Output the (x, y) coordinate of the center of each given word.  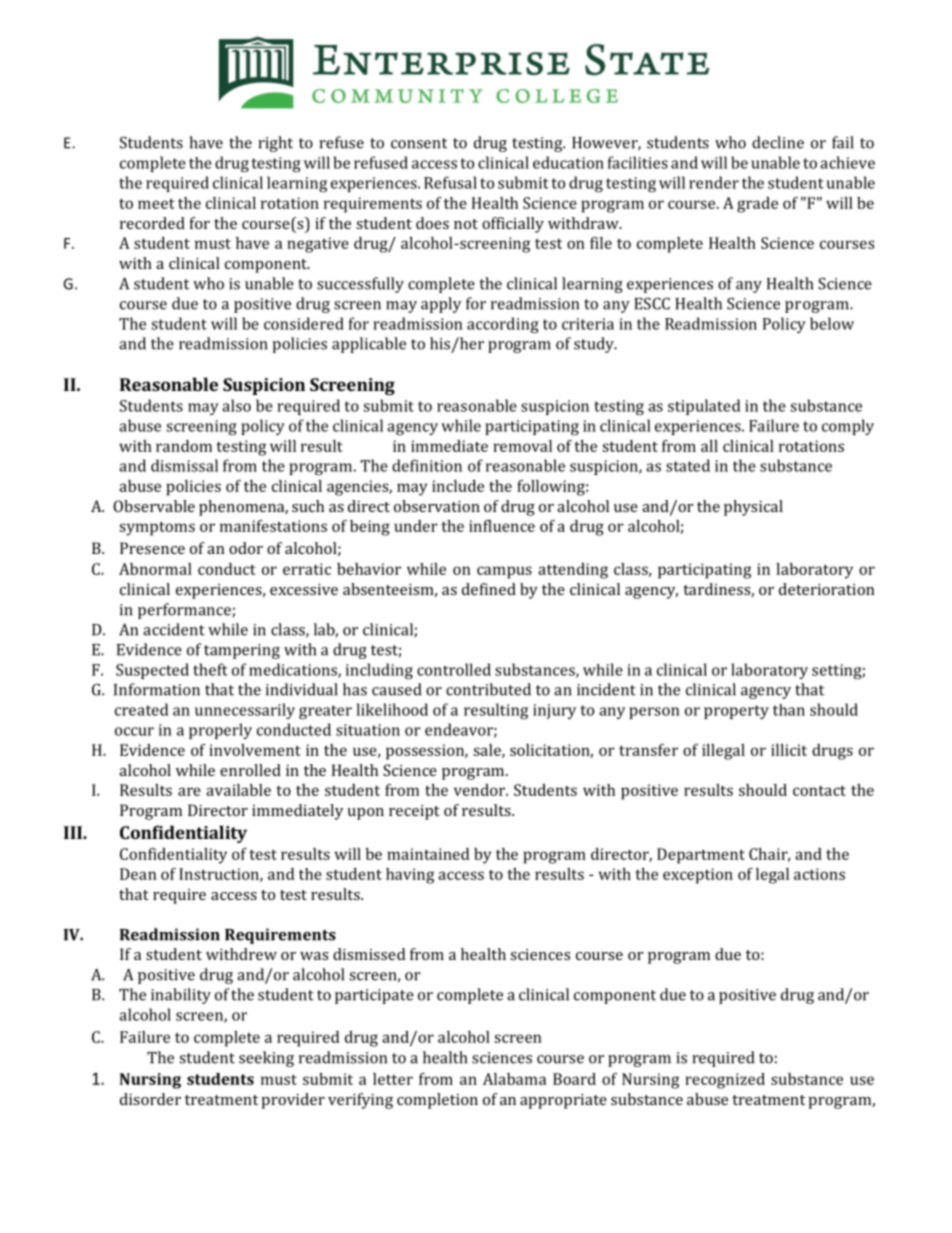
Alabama (514, 1079)
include (458, 486)
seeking (266, 1059)
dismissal (184, 465)
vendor (480, 790)
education (568, 162)
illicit (789, 750)
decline (778, 142)
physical (753, 508)
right (275, 144)
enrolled (250, 770)
